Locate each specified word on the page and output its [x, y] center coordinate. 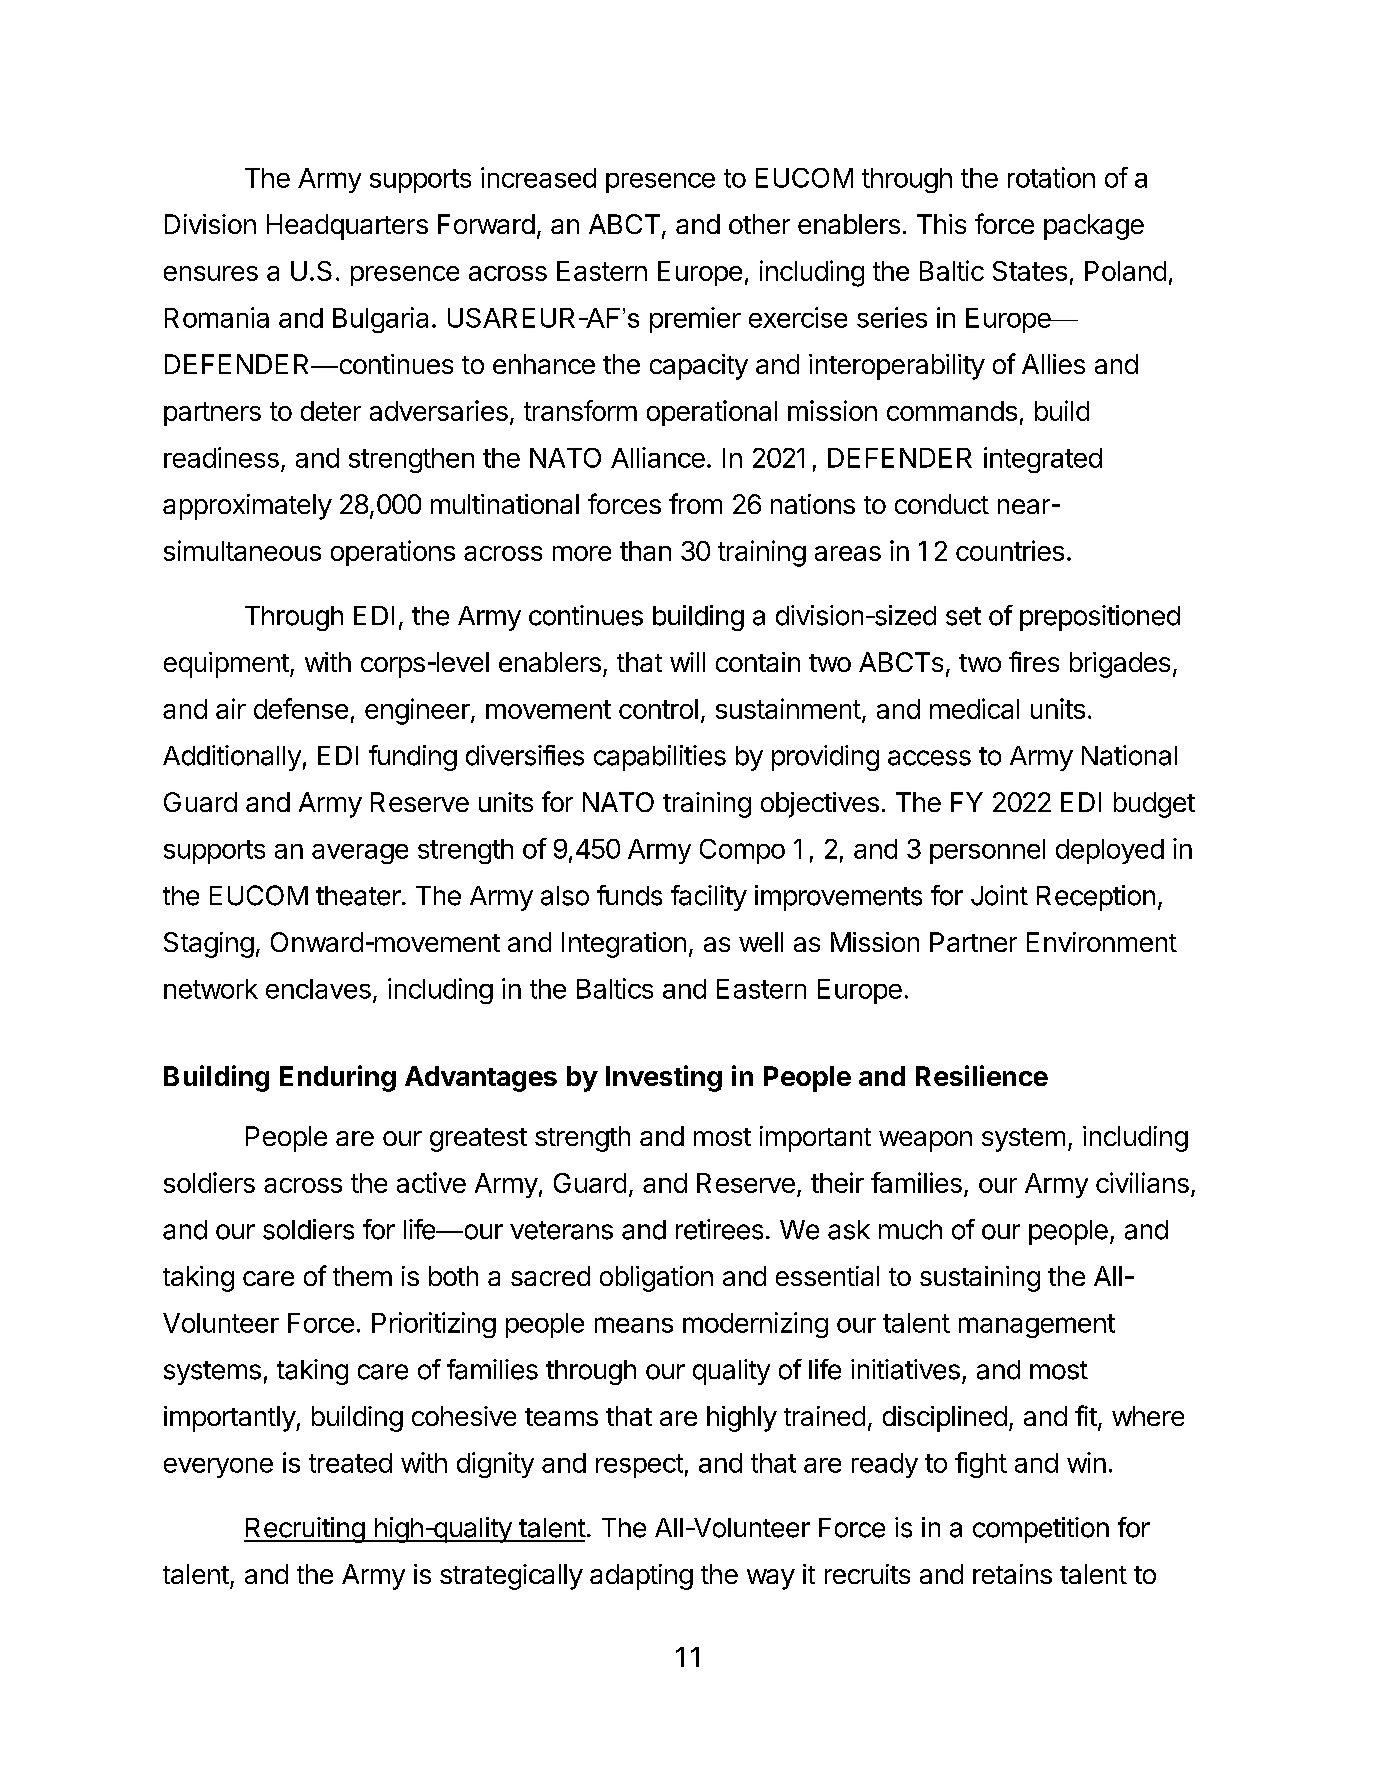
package [1094, 227]
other [759, 224]
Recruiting [305, 1530]
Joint [999, 895]
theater [358, 896]
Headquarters [347, 227]
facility [709, 898]
